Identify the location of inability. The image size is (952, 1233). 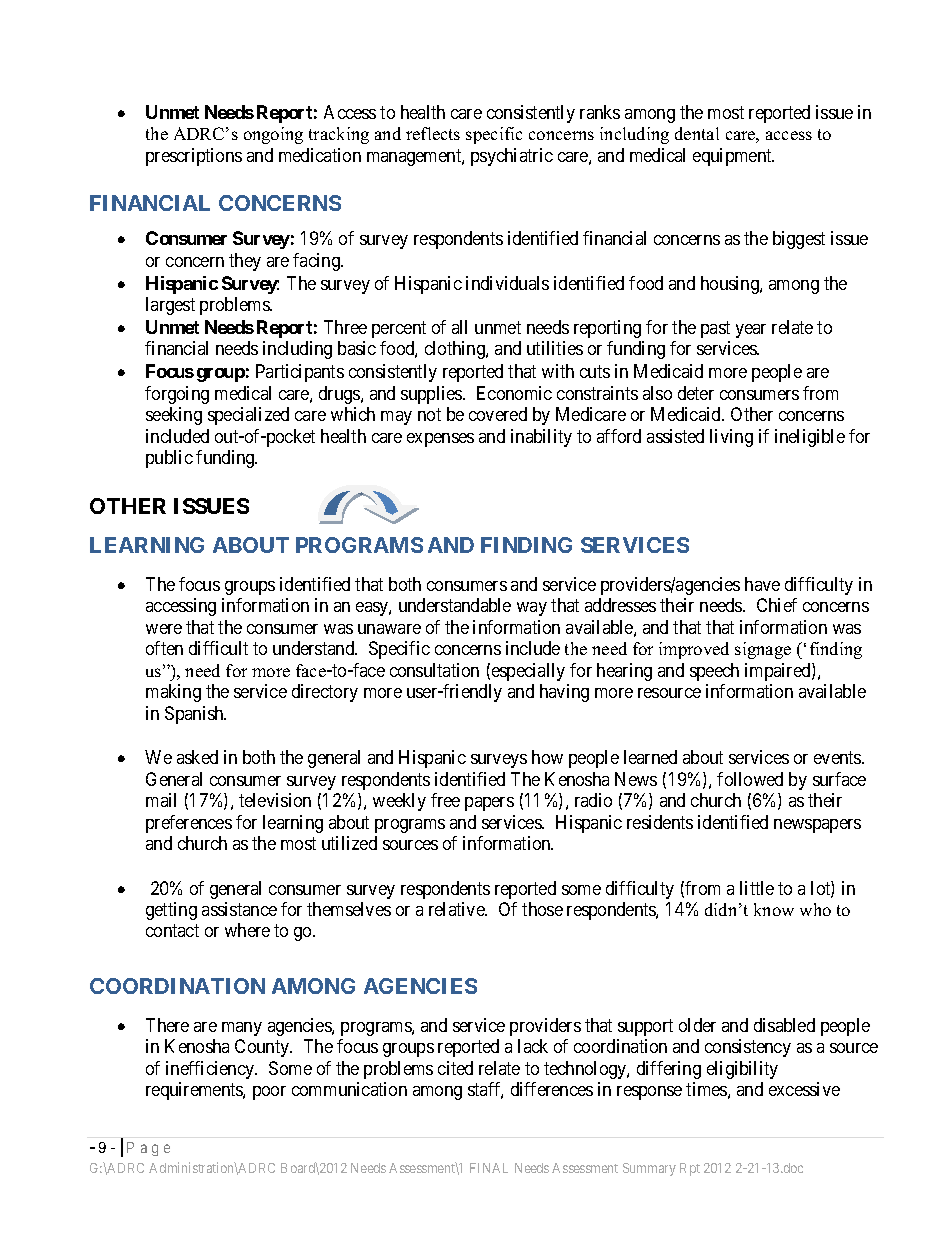
(541, 438).
